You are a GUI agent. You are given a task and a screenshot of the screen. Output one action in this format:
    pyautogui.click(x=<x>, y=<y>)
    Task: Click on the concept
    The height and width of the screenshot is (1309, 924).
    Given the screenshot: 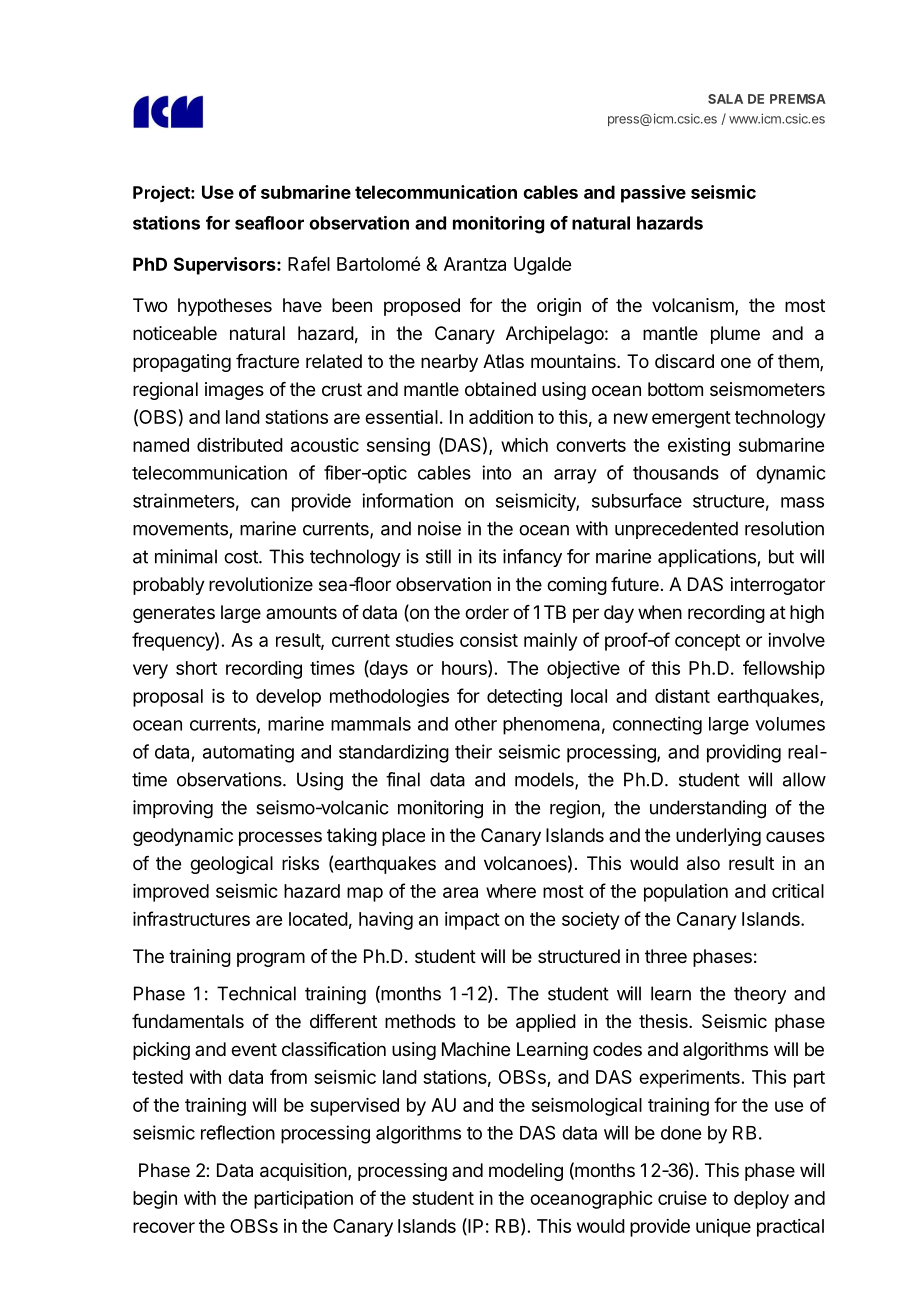 What is the action you would take?
    pyautogui.click(x=707, y=642)
